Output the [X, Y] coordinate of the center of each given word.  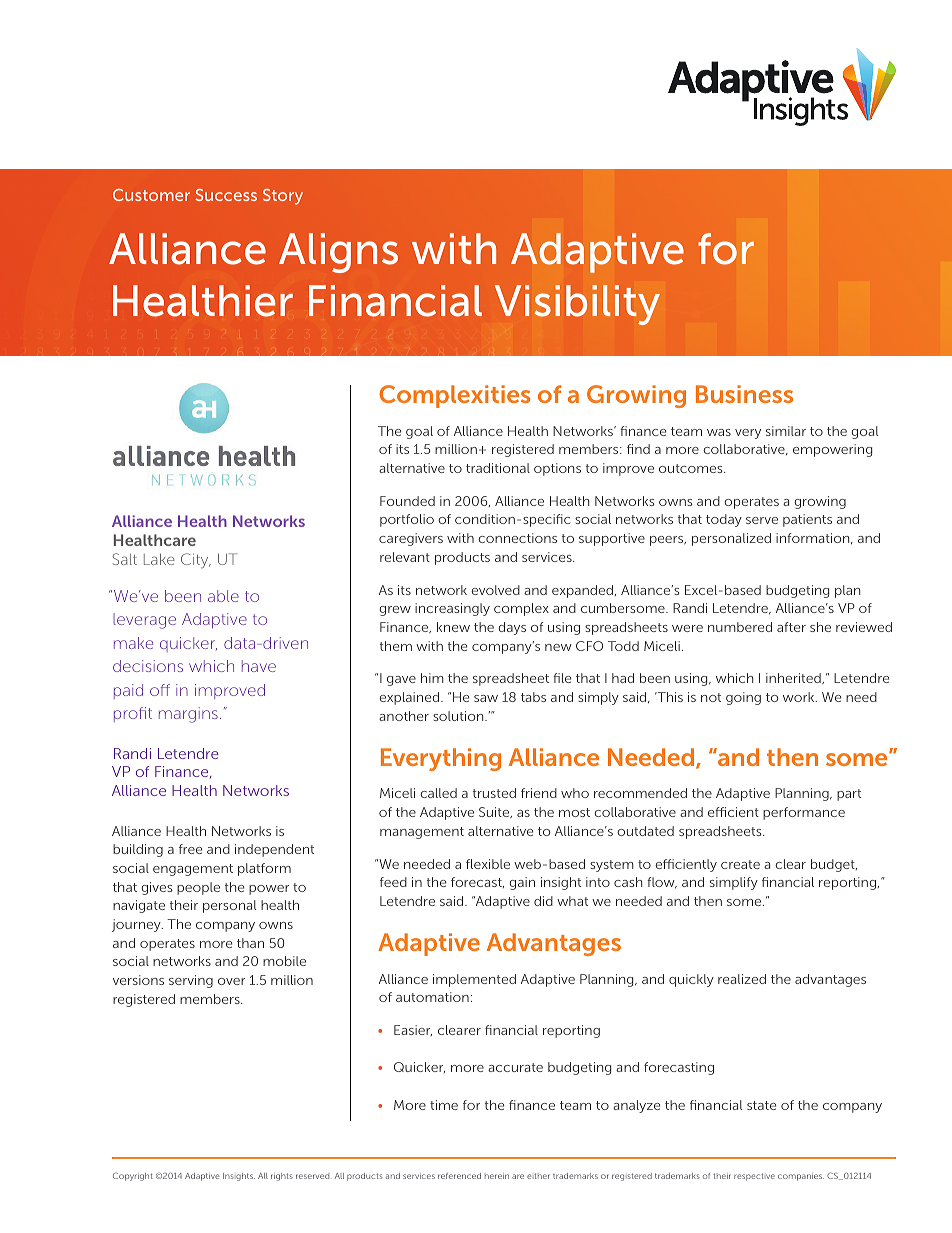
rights [282, 1177]
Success [226, 195]
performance [804, 813]
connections [517, 538]
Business [744, 394]
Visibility [577, 305]
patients [807, 520]
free [190, 849]
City [196, 561]
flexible [488, 864]
